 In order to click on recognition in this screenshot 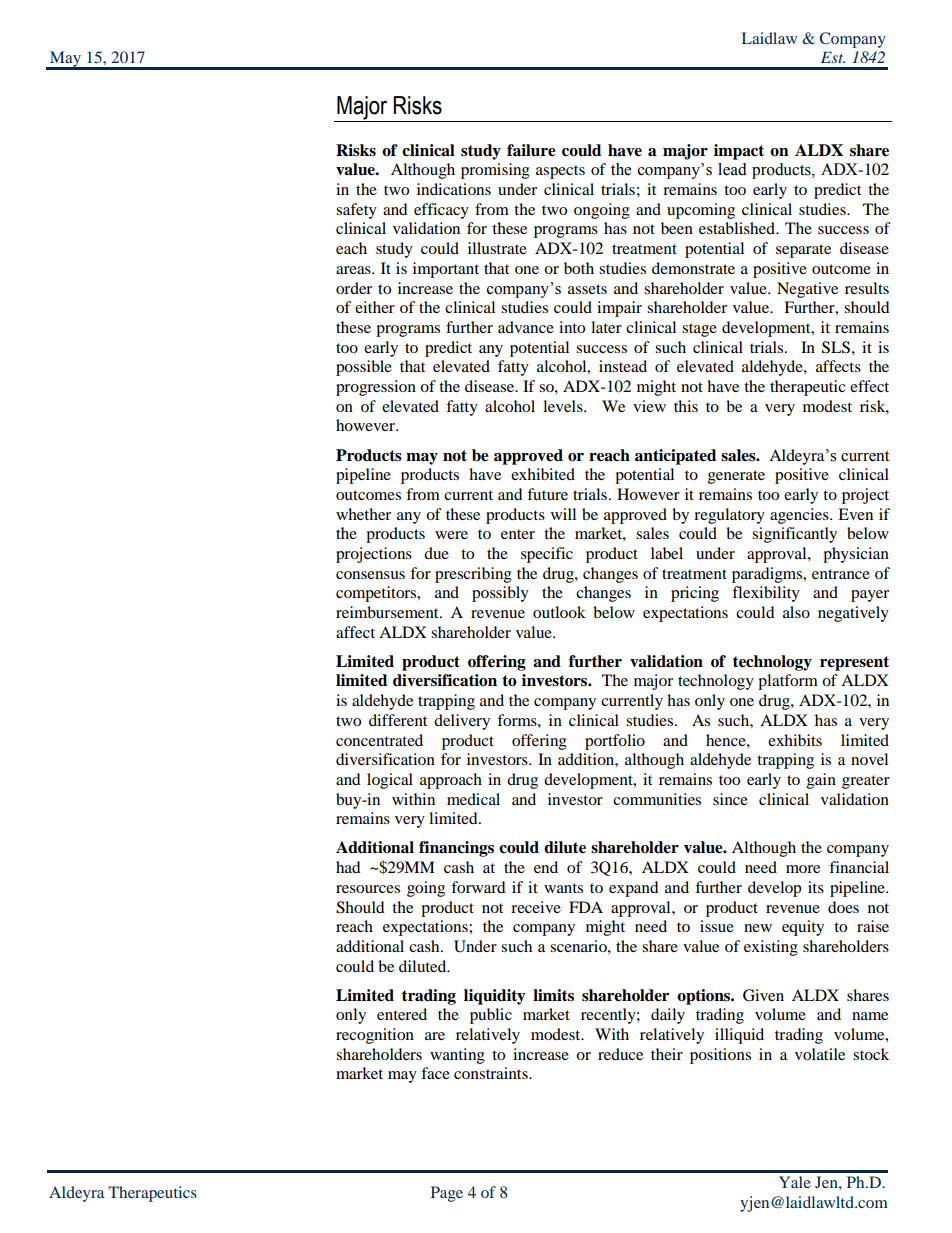, I will do `click(375, 1036)`.
